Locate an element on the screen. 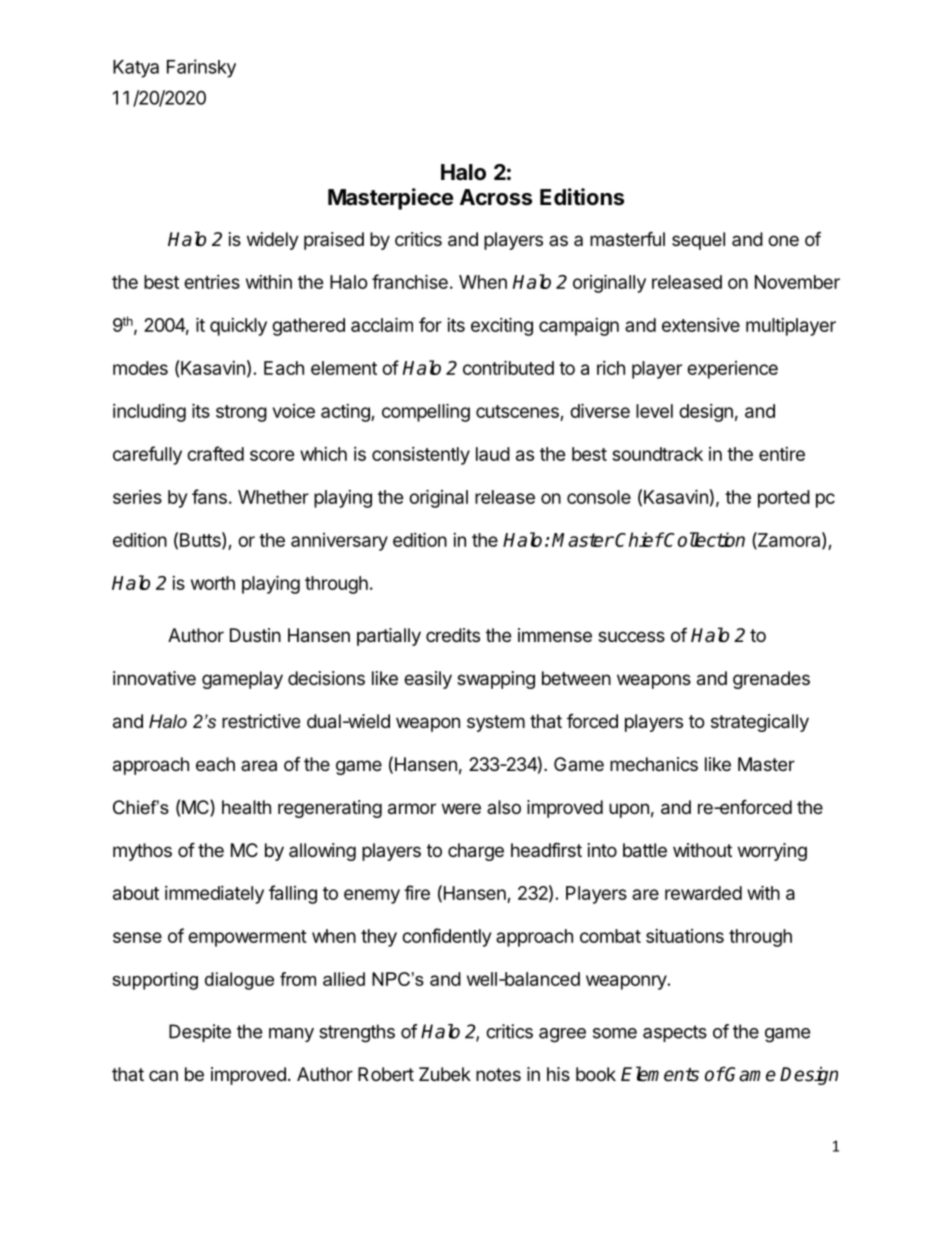 This screenshot has width=952, height=1233. ported is located at coordinates (784, 499).
